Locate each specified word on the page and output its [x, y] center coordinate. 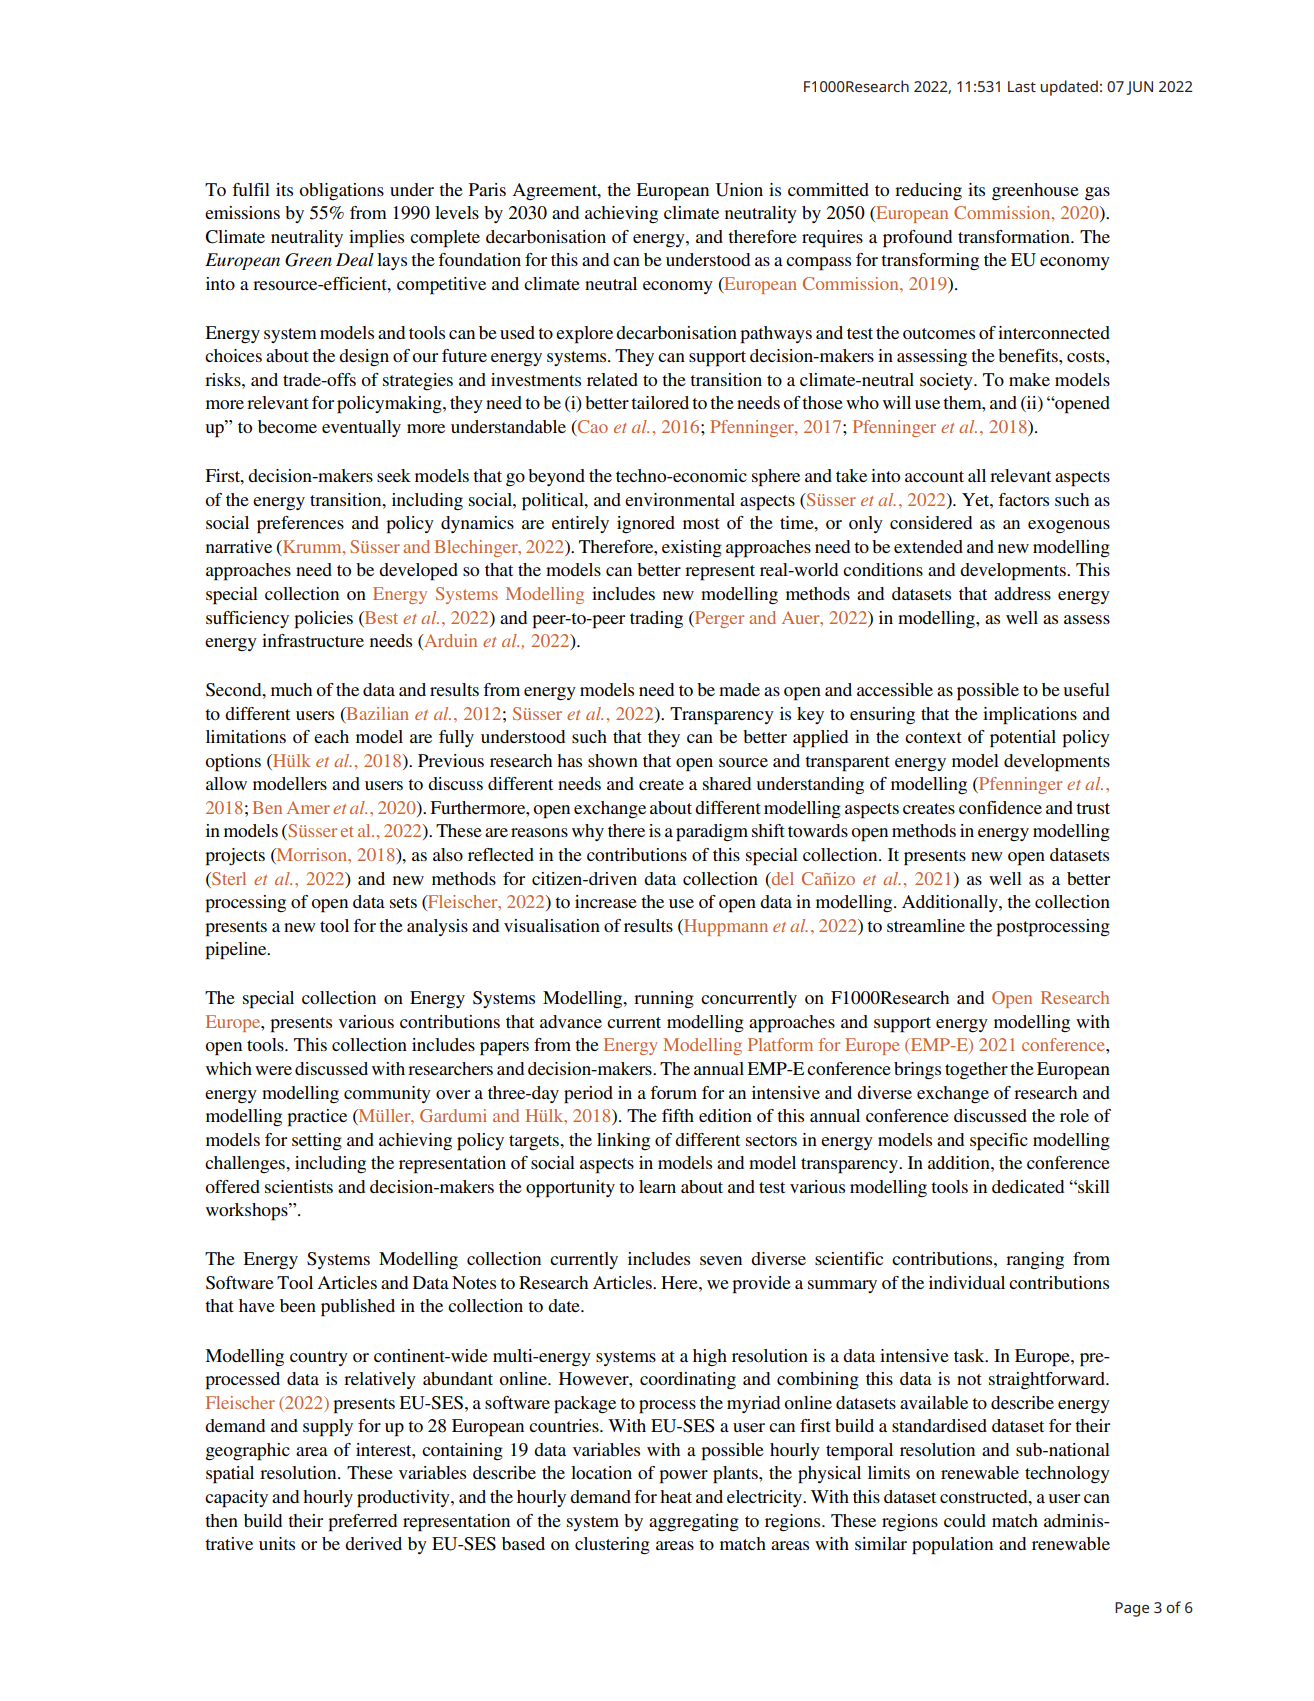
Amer [308, 807]
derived [373, 1543]
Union [739, 190]
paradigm [712, 833]
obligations [341, 191]
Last [1022, 86]
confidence [1000, 807]
